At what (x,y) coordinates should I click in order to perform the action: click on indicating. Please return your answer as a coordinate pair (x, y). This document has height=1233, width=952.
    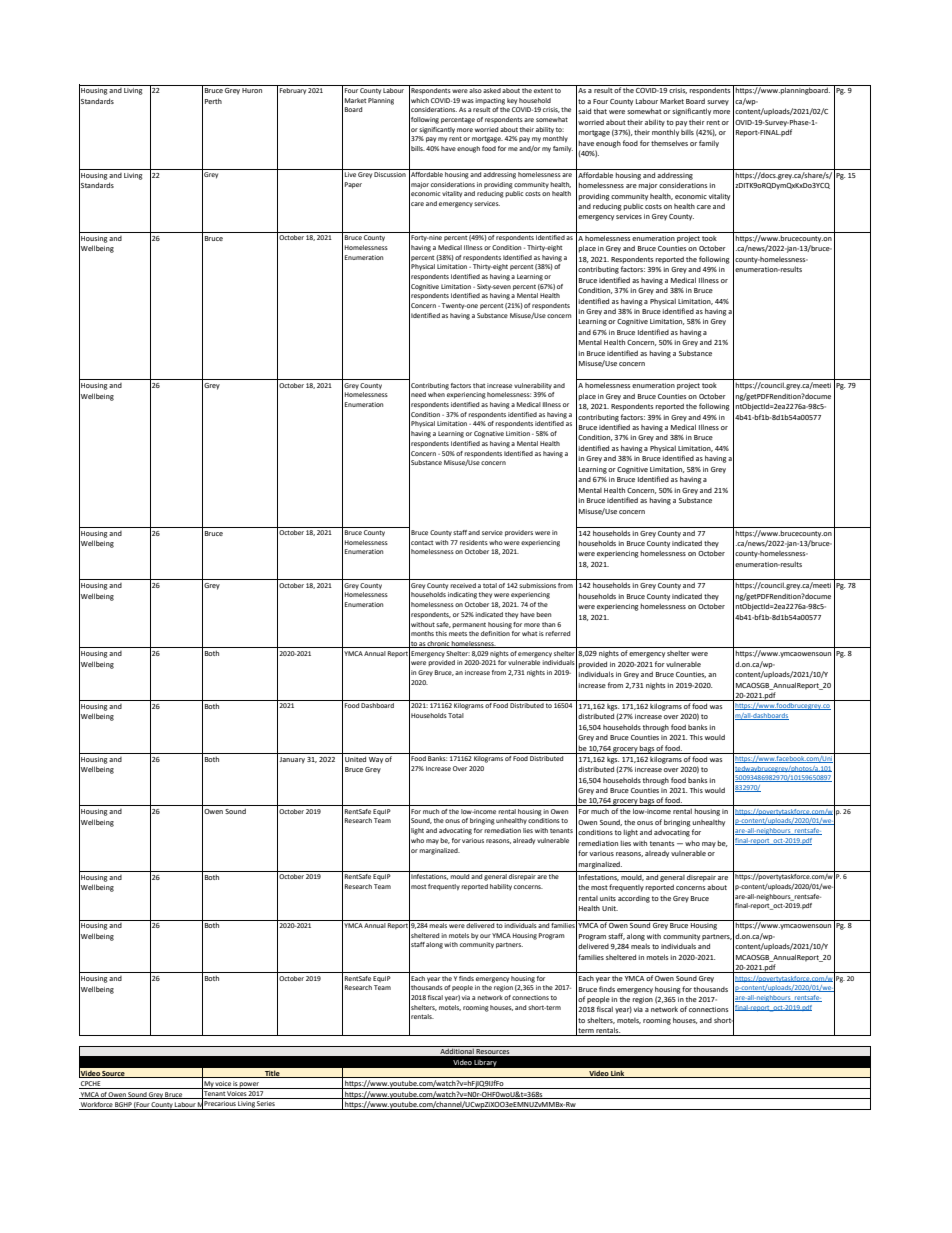
    Looking at the image, I should click on (462, 595).
